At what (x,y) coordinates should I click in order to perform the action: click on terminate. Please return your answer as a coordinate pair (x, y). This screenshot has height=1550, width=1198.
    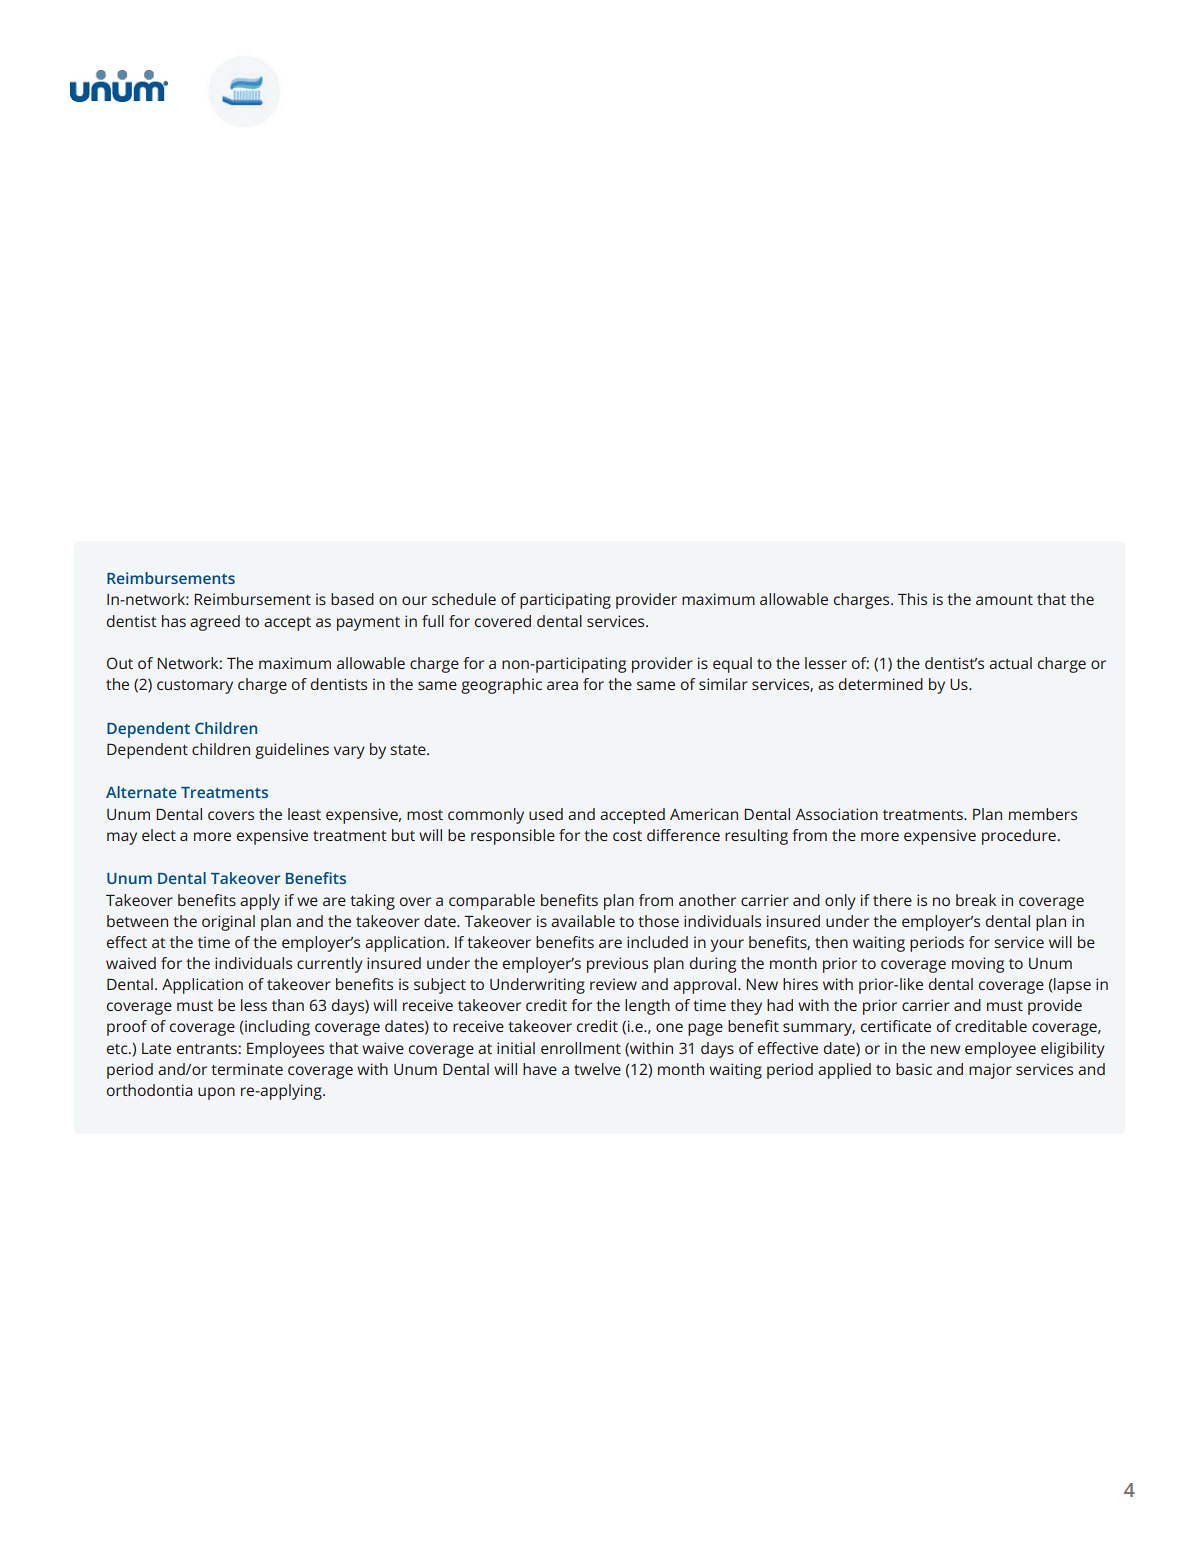
    Looking at the image, I should click on (247, 1069).
